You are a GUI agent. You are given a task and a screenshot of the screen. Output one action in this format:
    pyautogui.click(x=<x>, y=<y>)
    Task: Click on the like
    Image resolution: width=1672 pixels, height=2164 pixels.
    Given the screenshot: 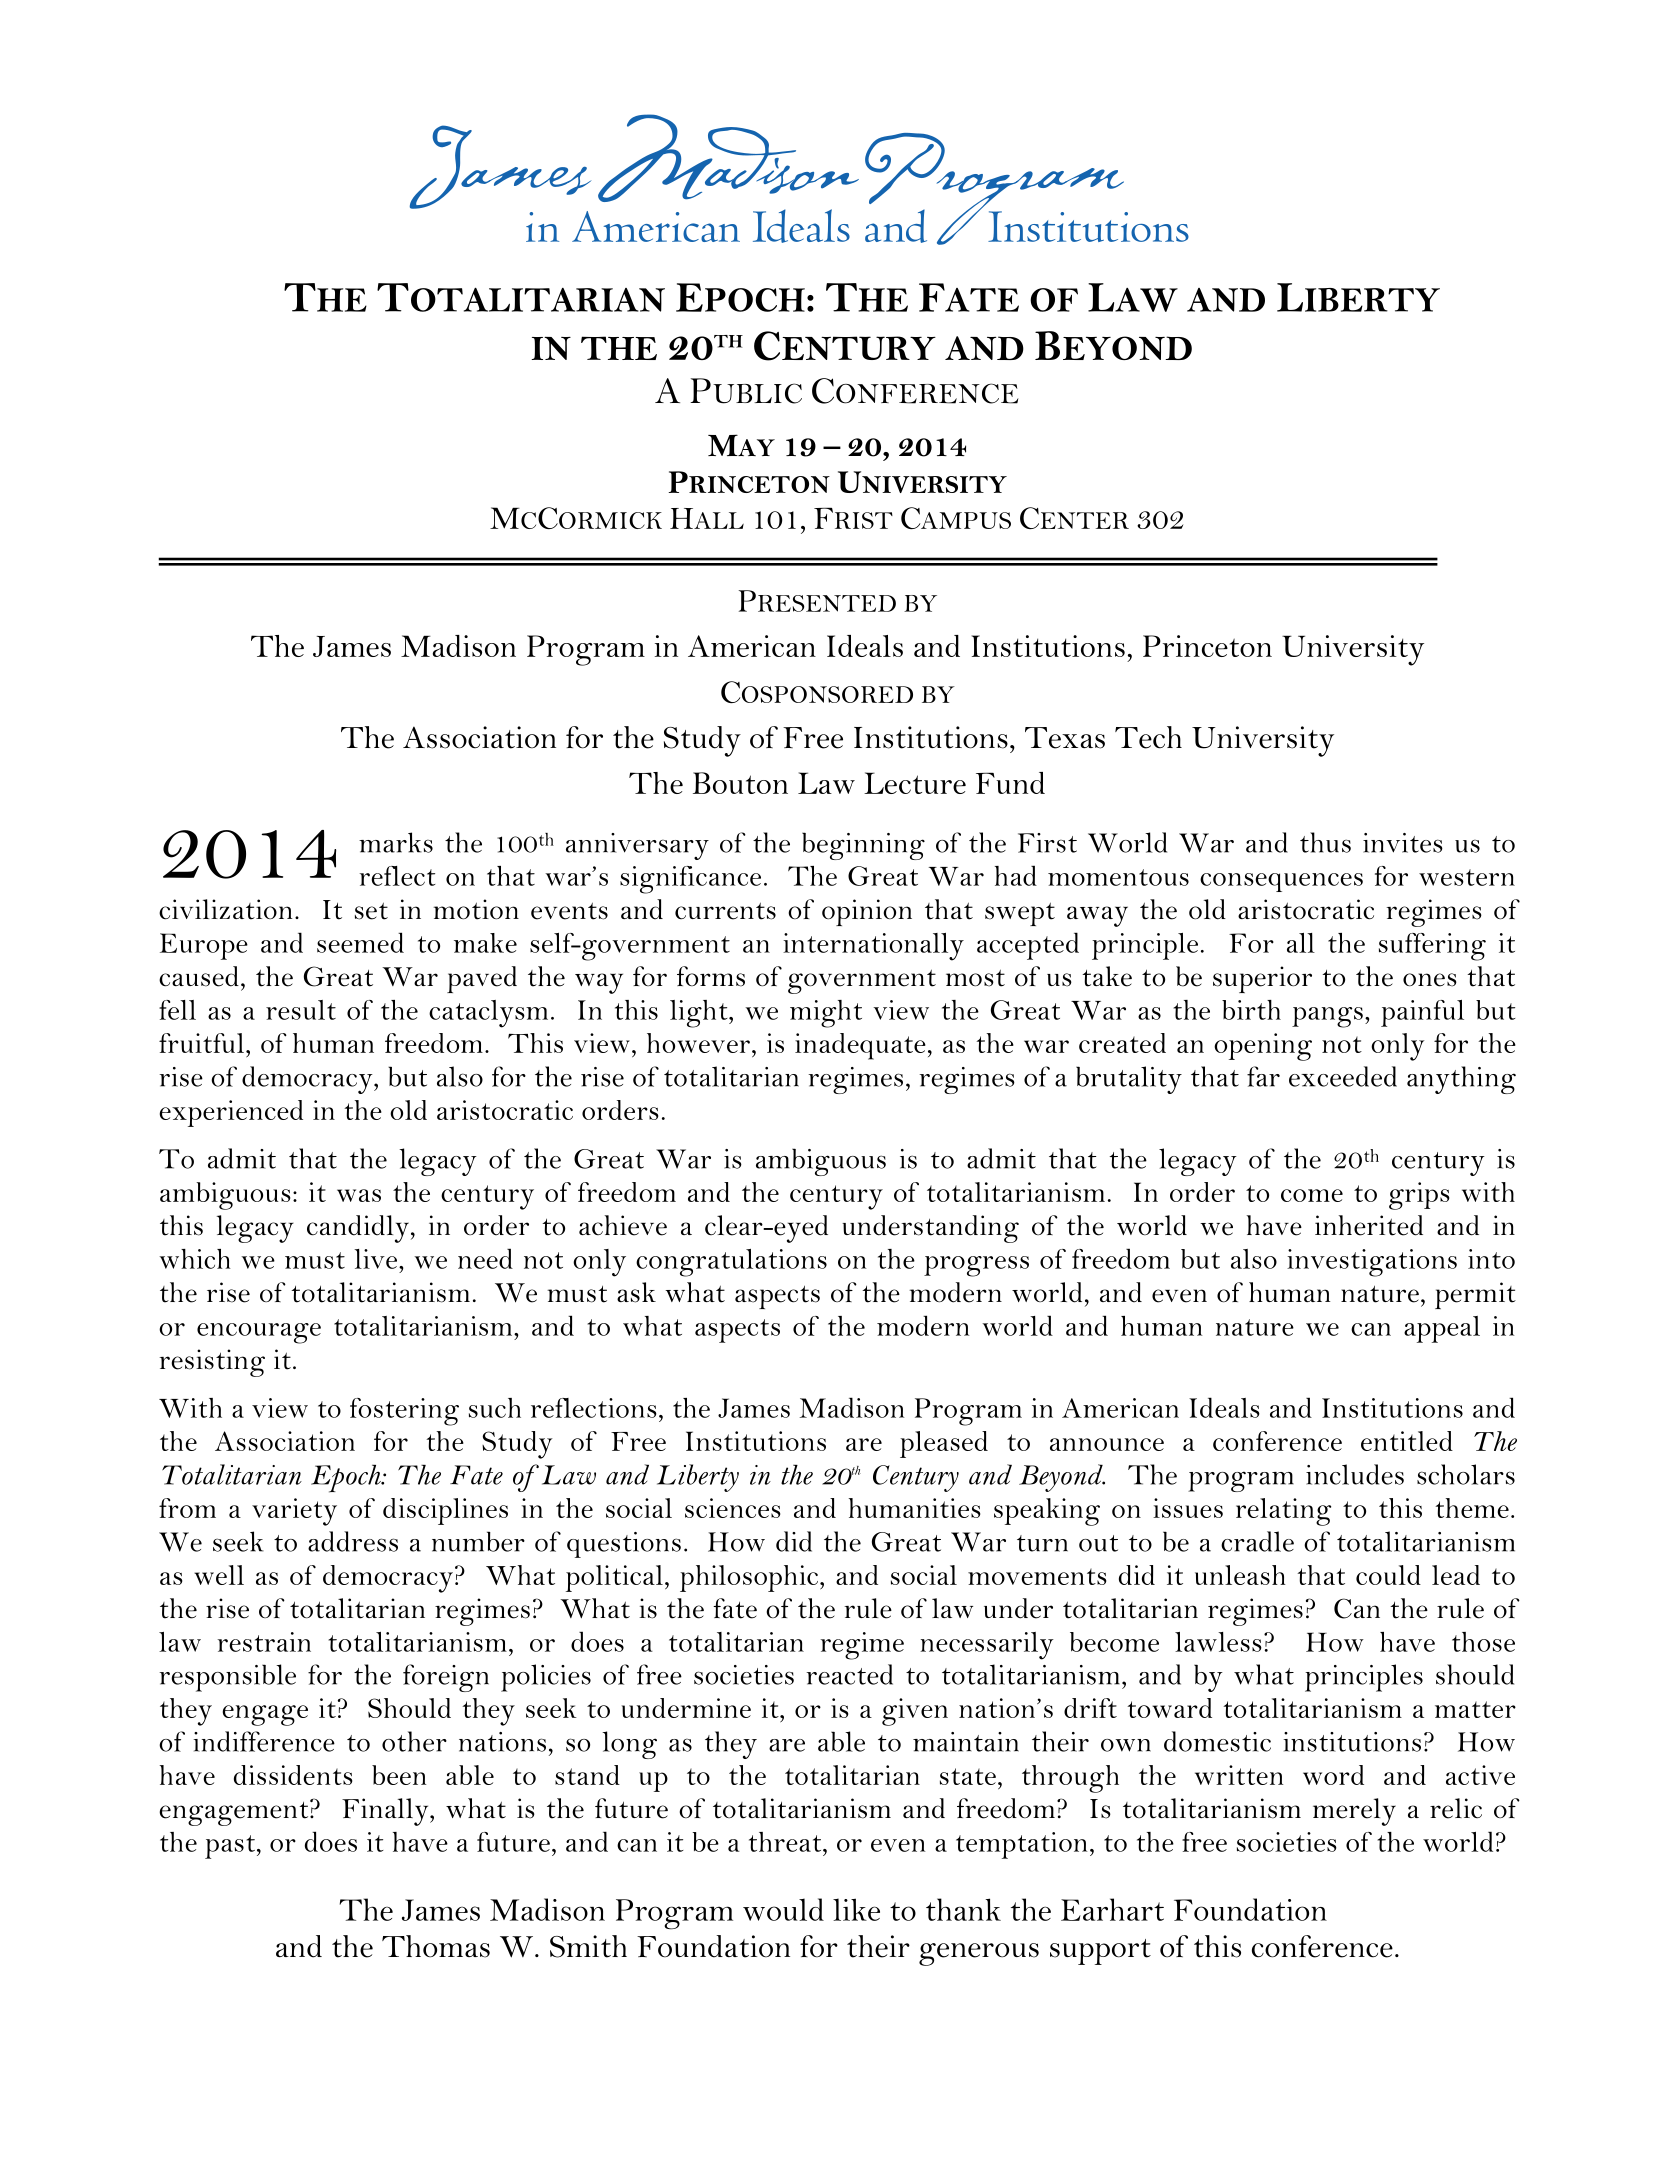 What is the action you would take?
    pyautogui.click(x=856, y=1909)
